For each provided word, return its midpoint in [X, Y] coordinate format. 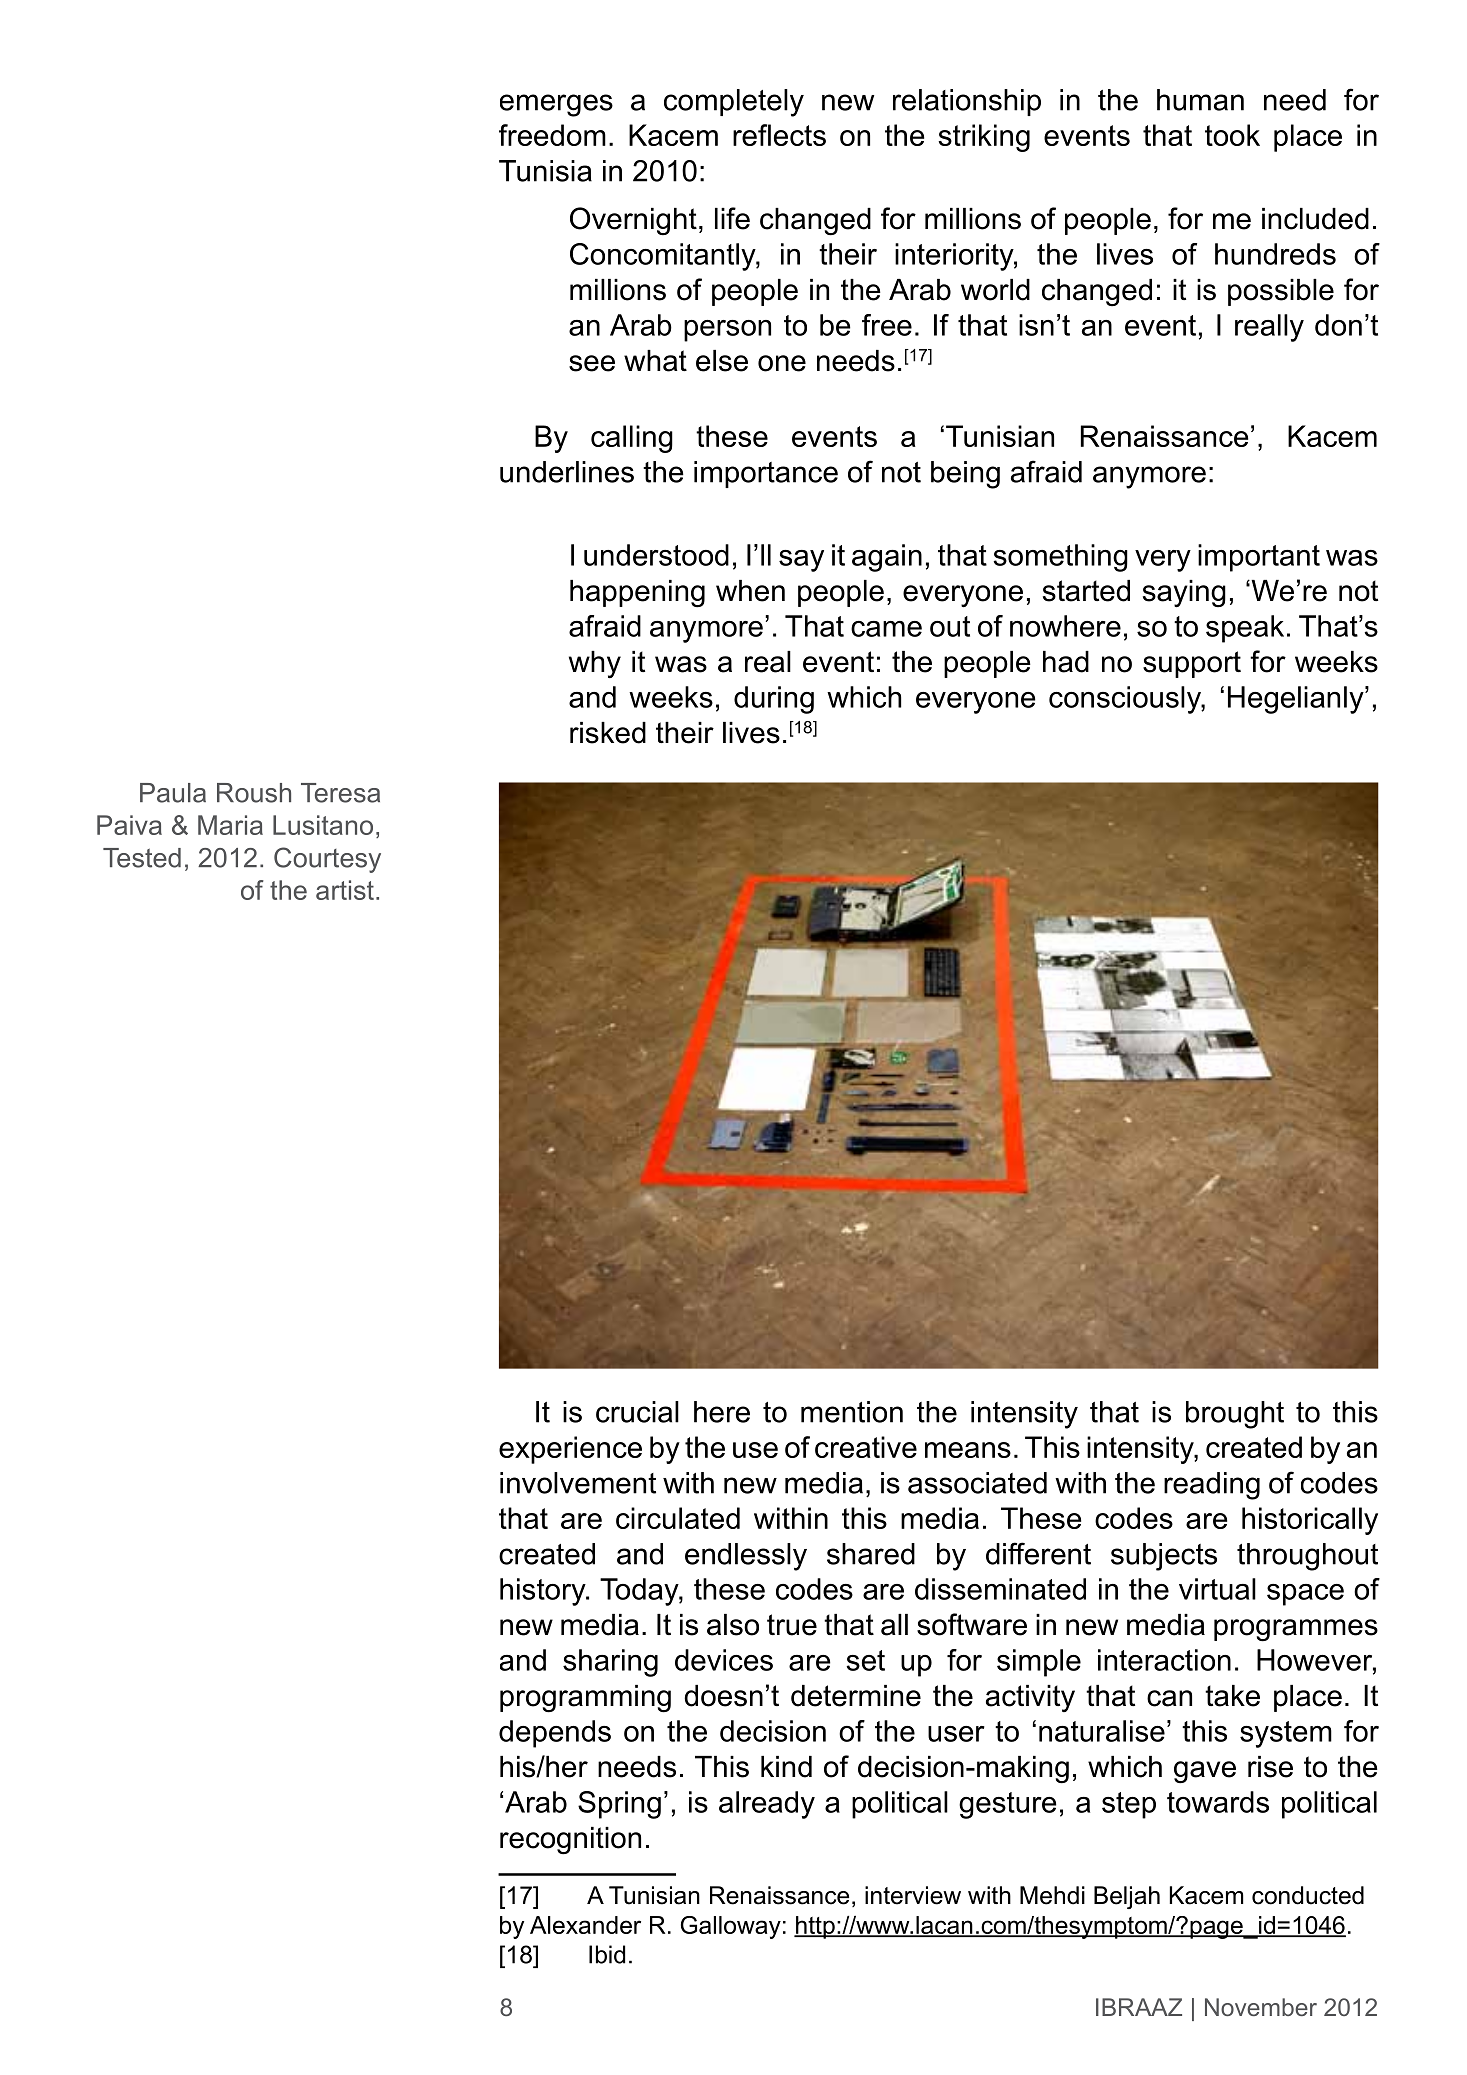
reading [1212, 1486]
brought [1235, 1415]
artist [345, 890]
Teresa [340, 793]
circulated [678, 1518]
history [544, 1592]
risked [608, 733]
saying [1184, 594]
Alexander [585, 1925]
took [1232, 135]
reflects [779, 135]
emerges [556, 105]
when [750, 591]
